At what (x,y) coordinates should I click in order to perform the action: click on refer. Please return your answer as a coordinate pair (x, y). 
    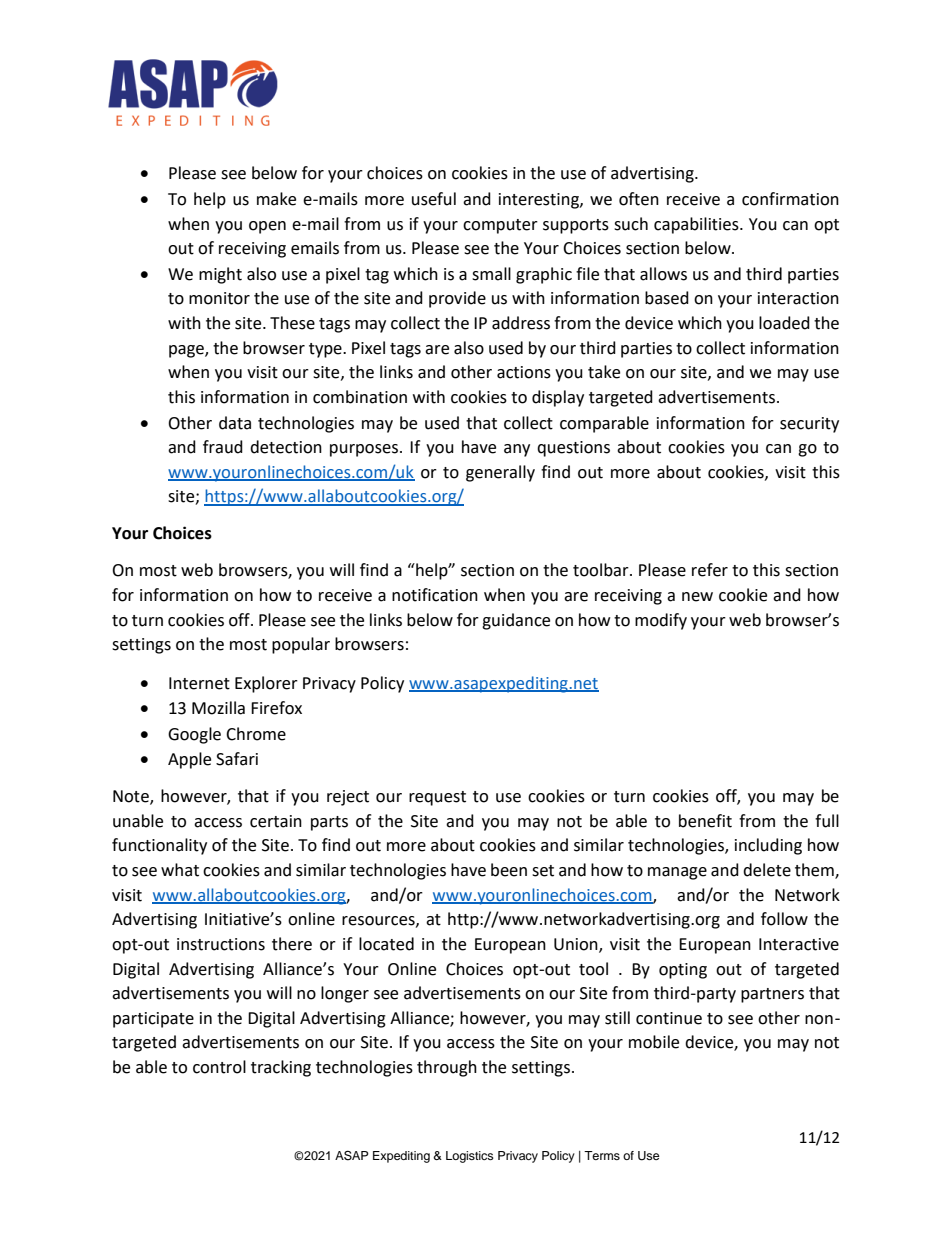
    Looking at the image, I should click on (710, 570).
